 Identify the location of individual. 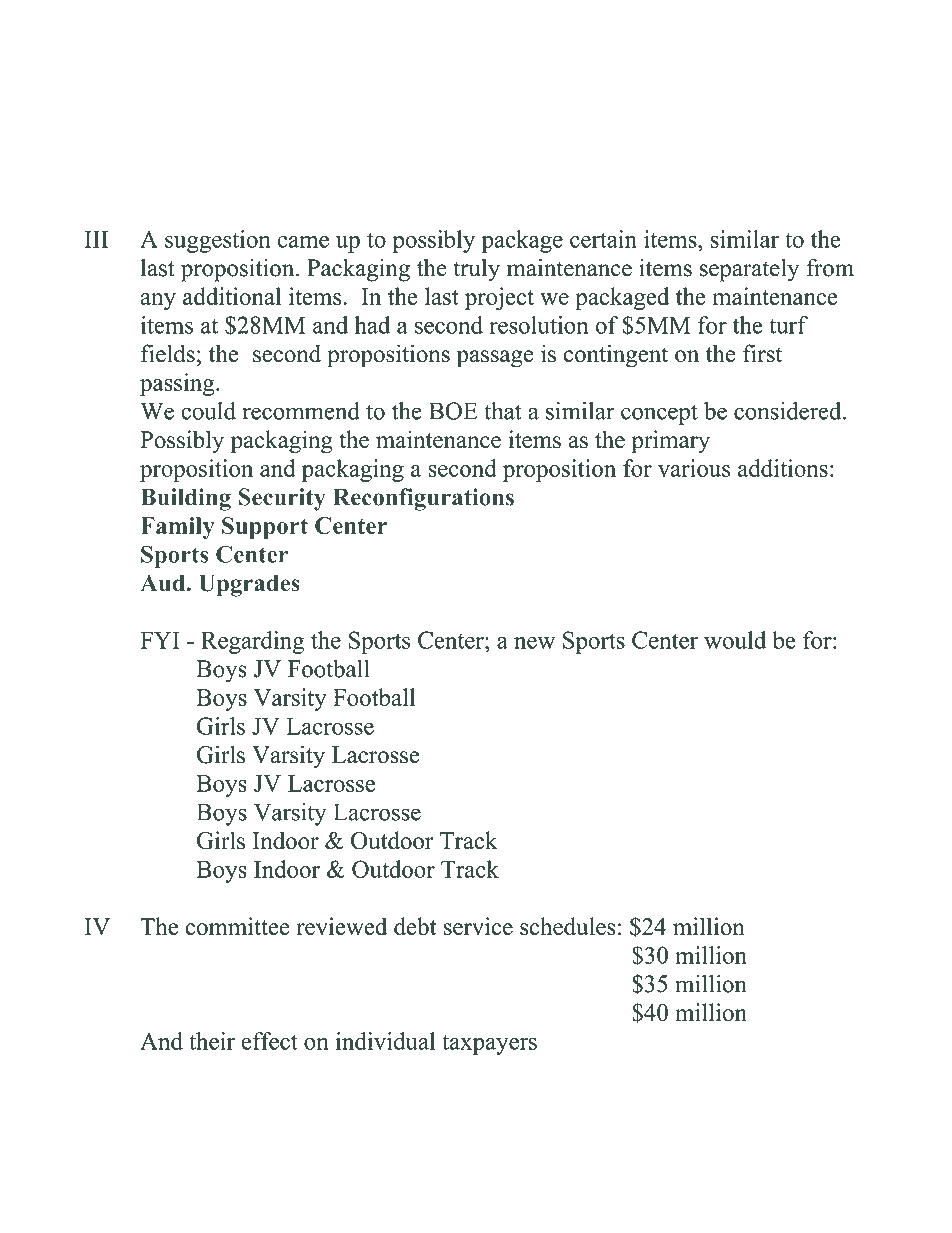
(385, 1041).
